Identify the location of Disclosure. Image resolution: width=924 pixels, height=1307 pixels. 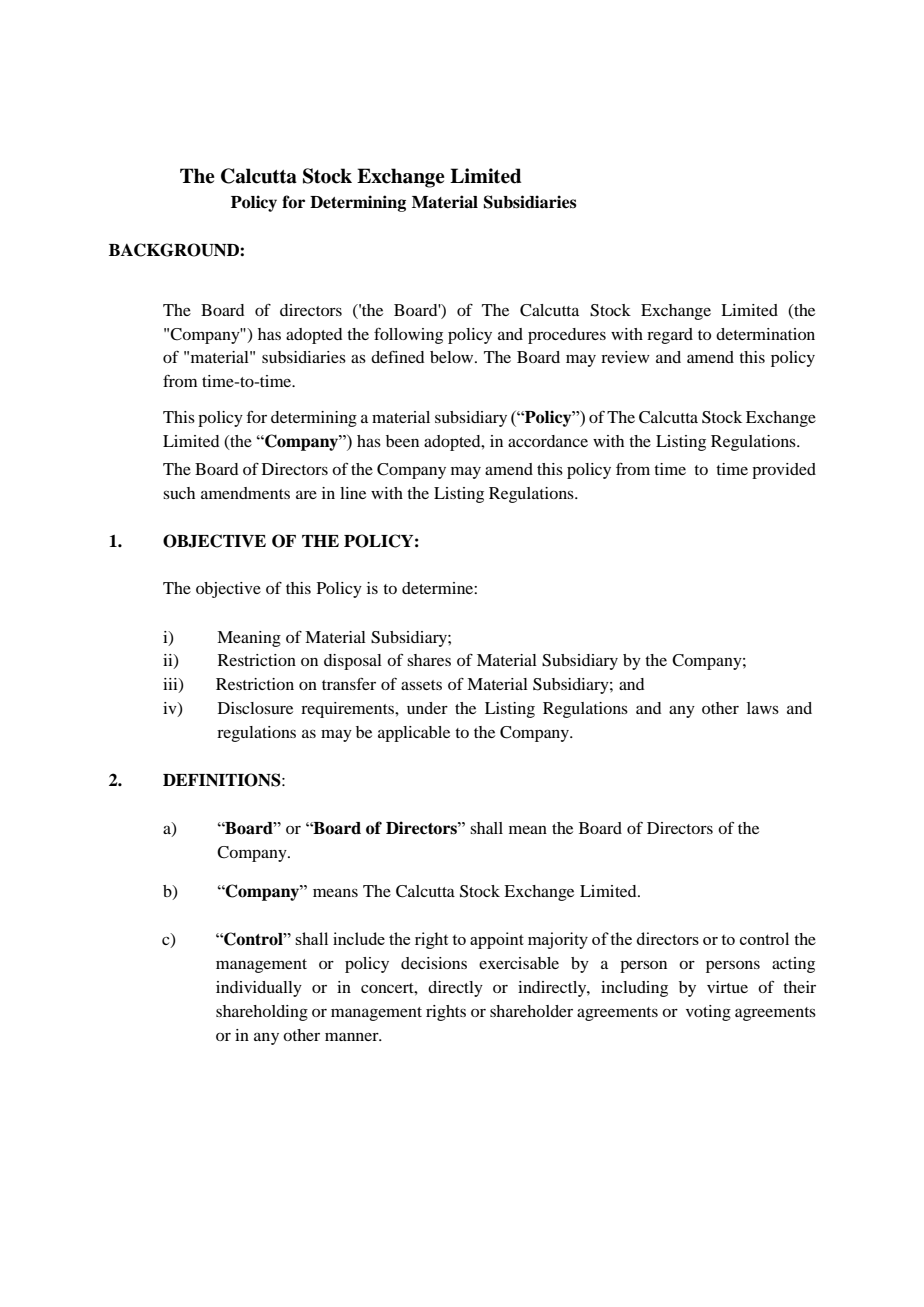
(255, 708).
